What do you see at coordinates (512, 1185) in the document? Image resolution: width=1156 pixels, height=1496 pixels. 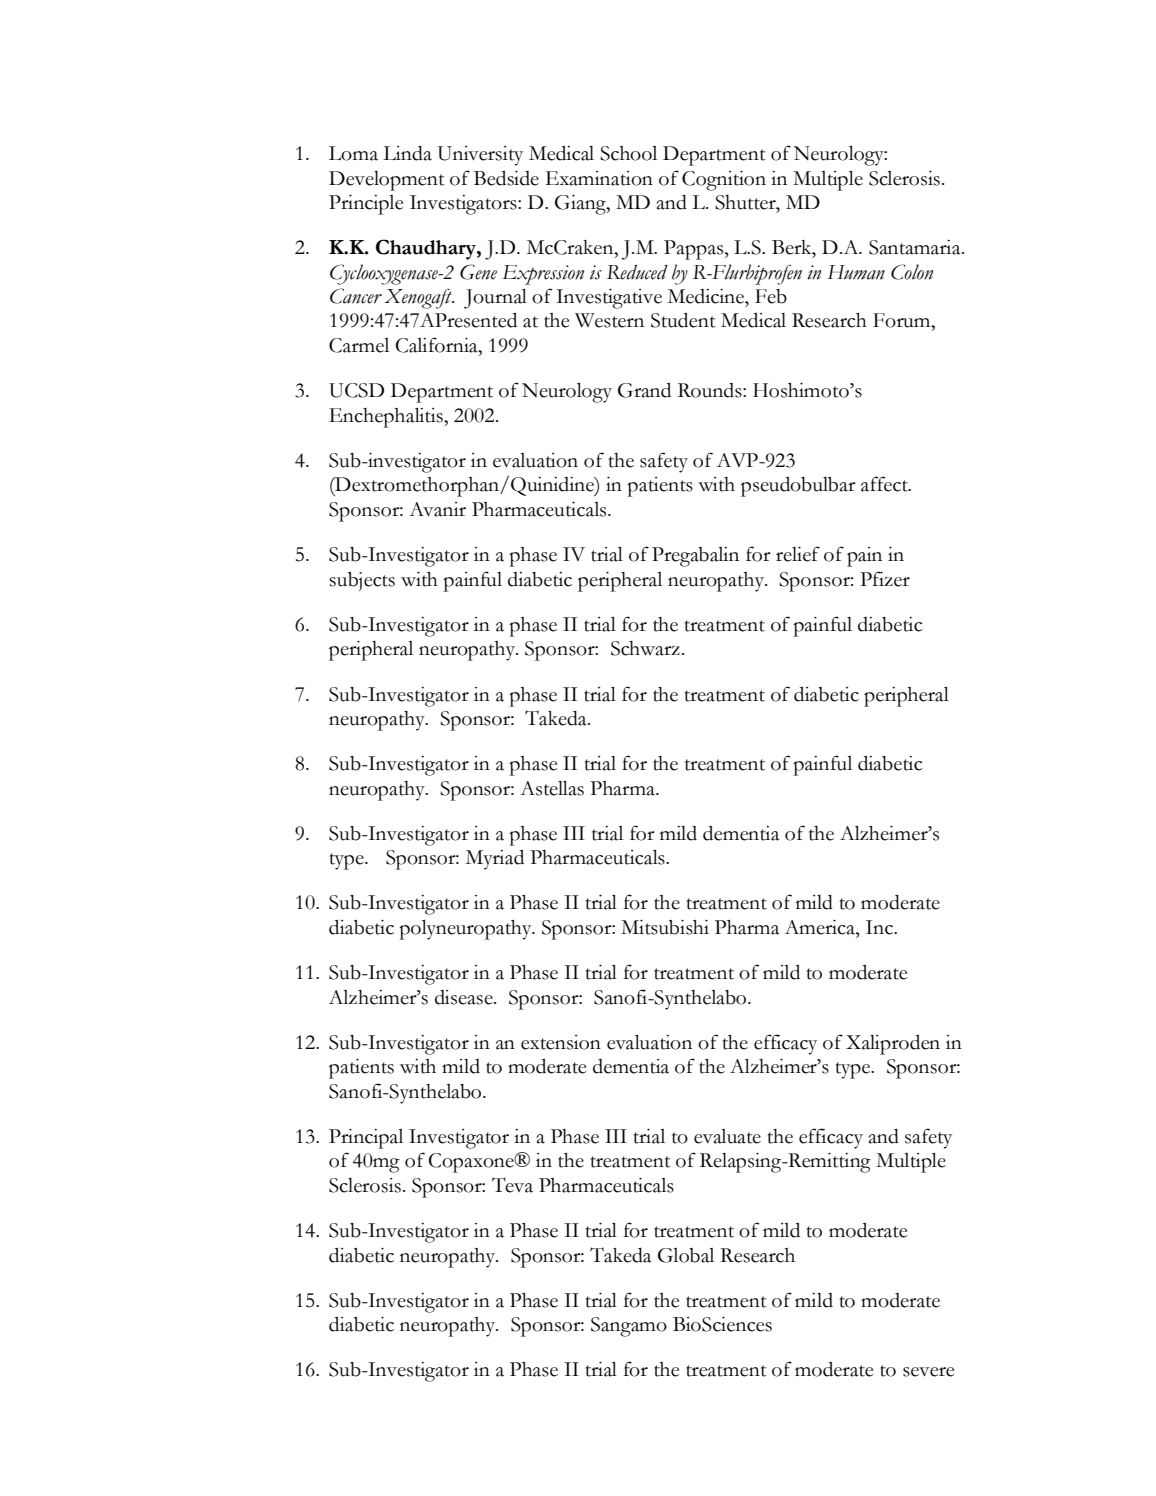 I see `Teva` at bounding box center [512, 1185].
